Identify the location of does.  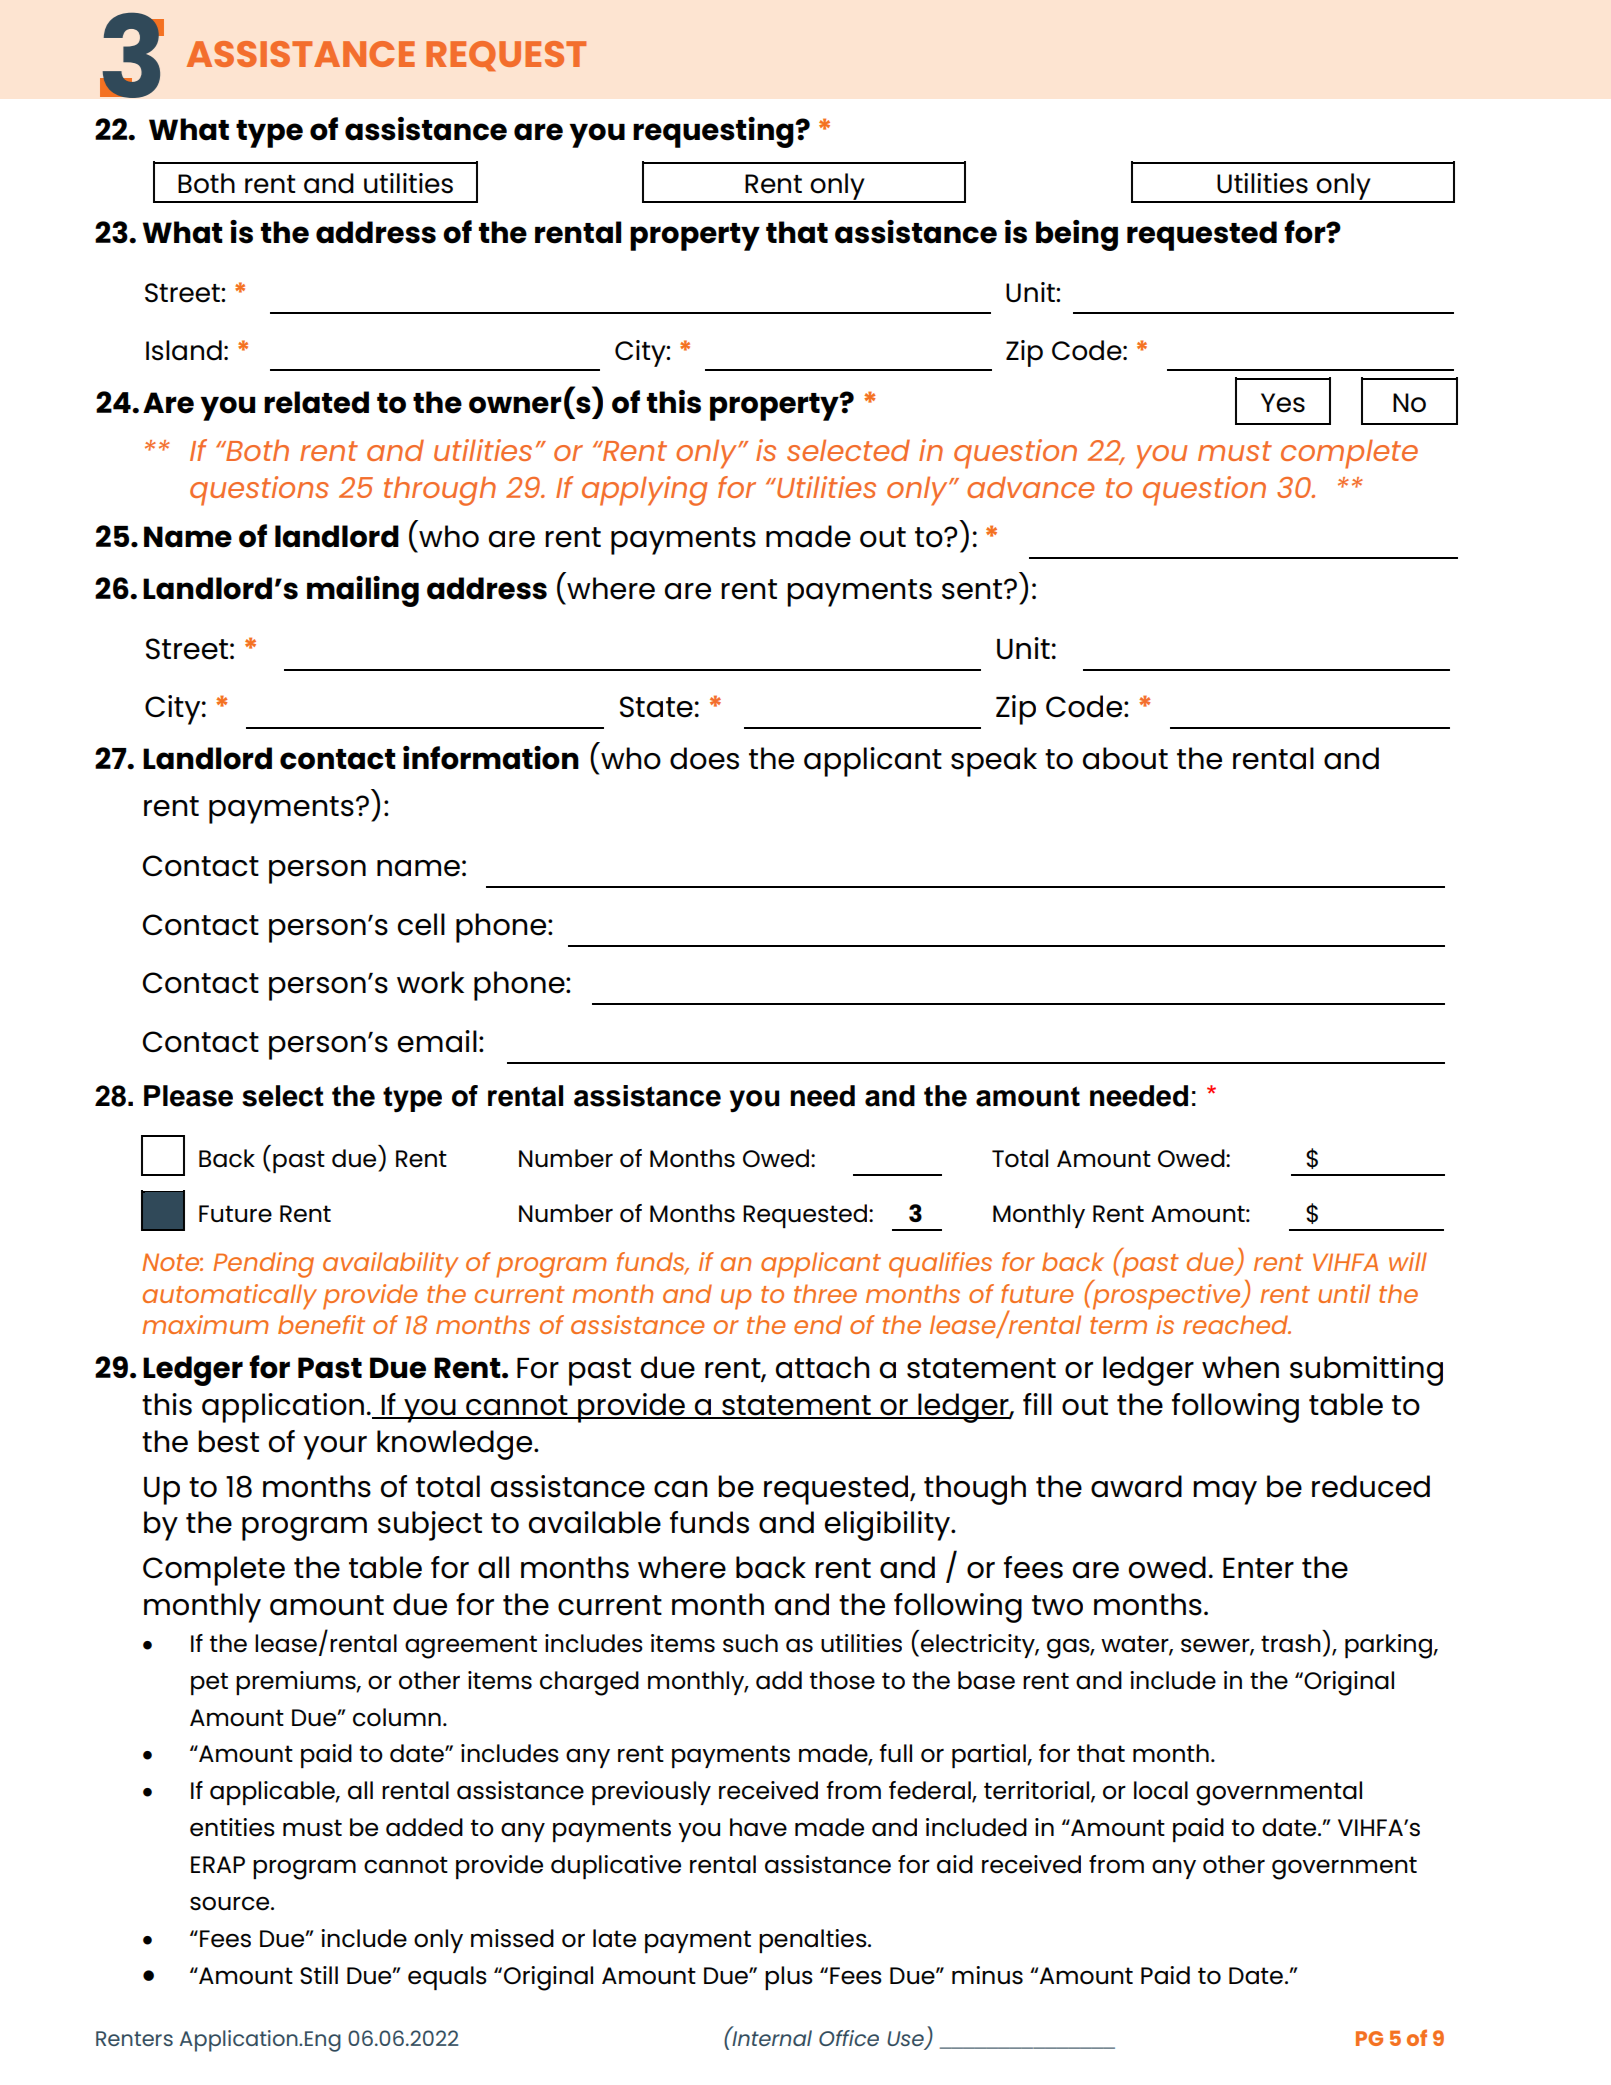
(704, 758).
